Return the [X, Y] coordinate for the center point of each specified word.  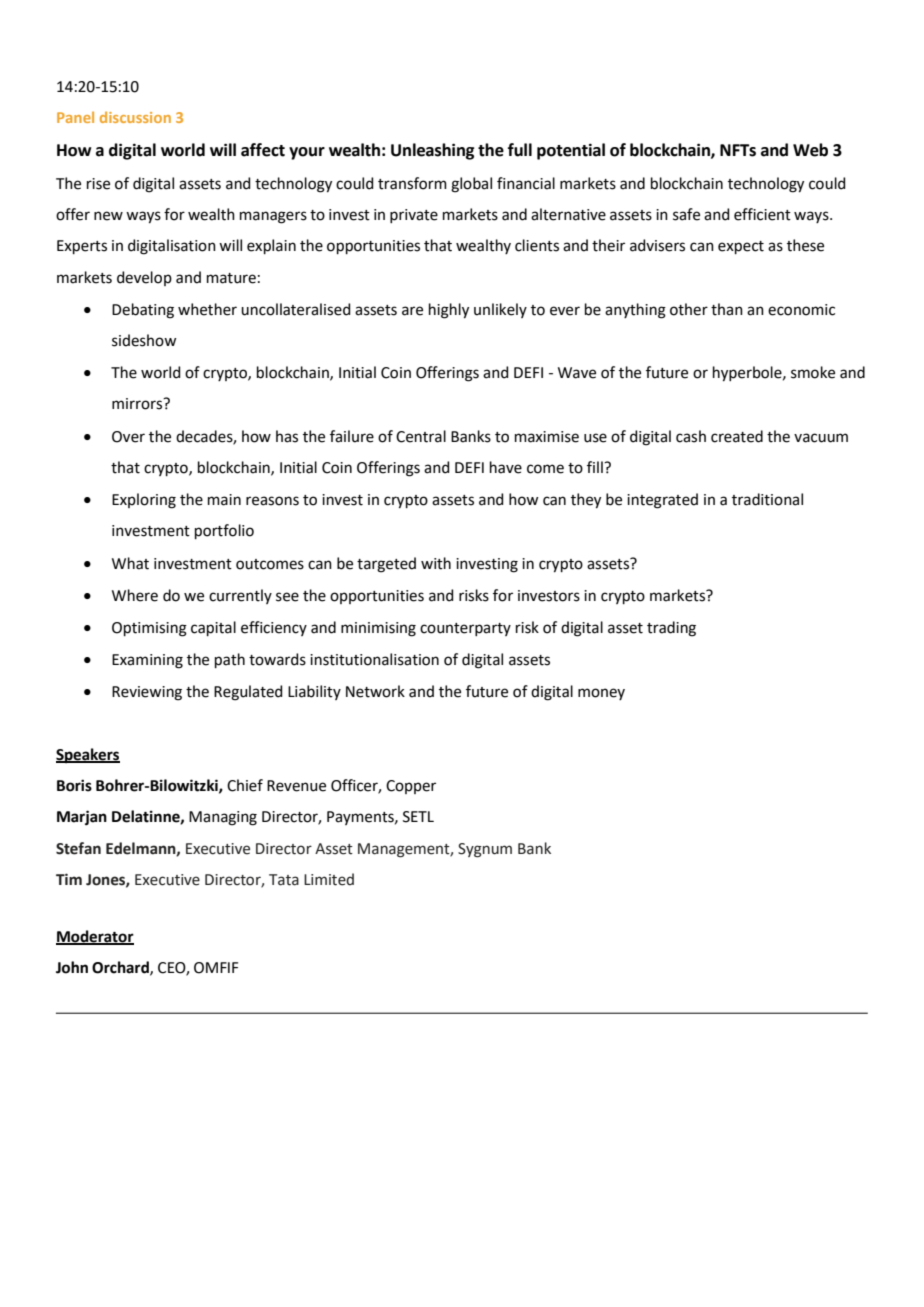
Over [128, 437]
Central [421, 436]
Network [375, 691]
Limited [329, 879]
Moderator [95, 937]
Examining [147, 661]
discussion [135, 117]
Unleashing [432, 151]
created [737, 436]
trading [671, 629]
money [601, 694]
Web [810, 150]
